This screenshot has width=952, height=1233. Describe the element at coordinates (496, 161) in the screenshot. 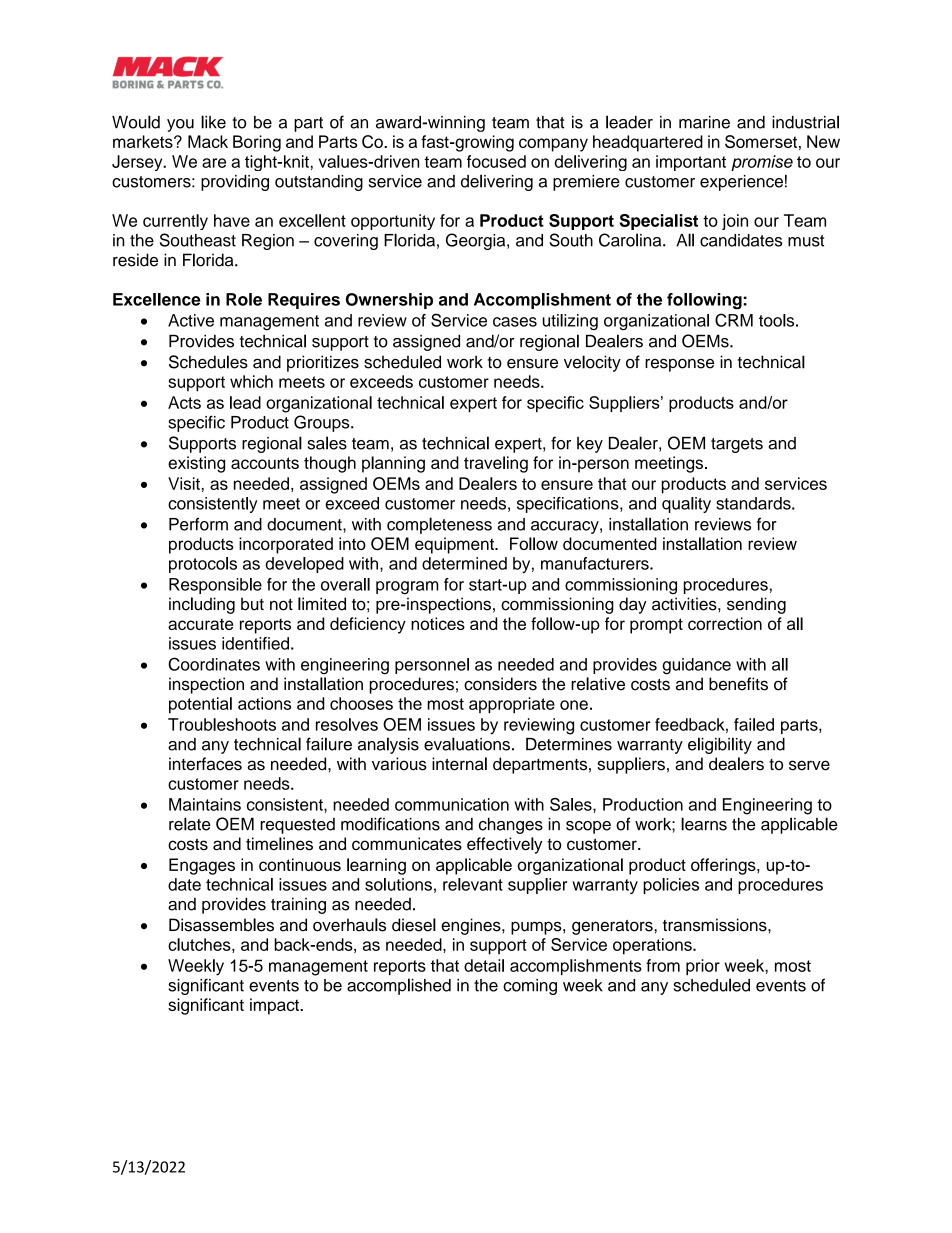

I see `focused` at that location.
